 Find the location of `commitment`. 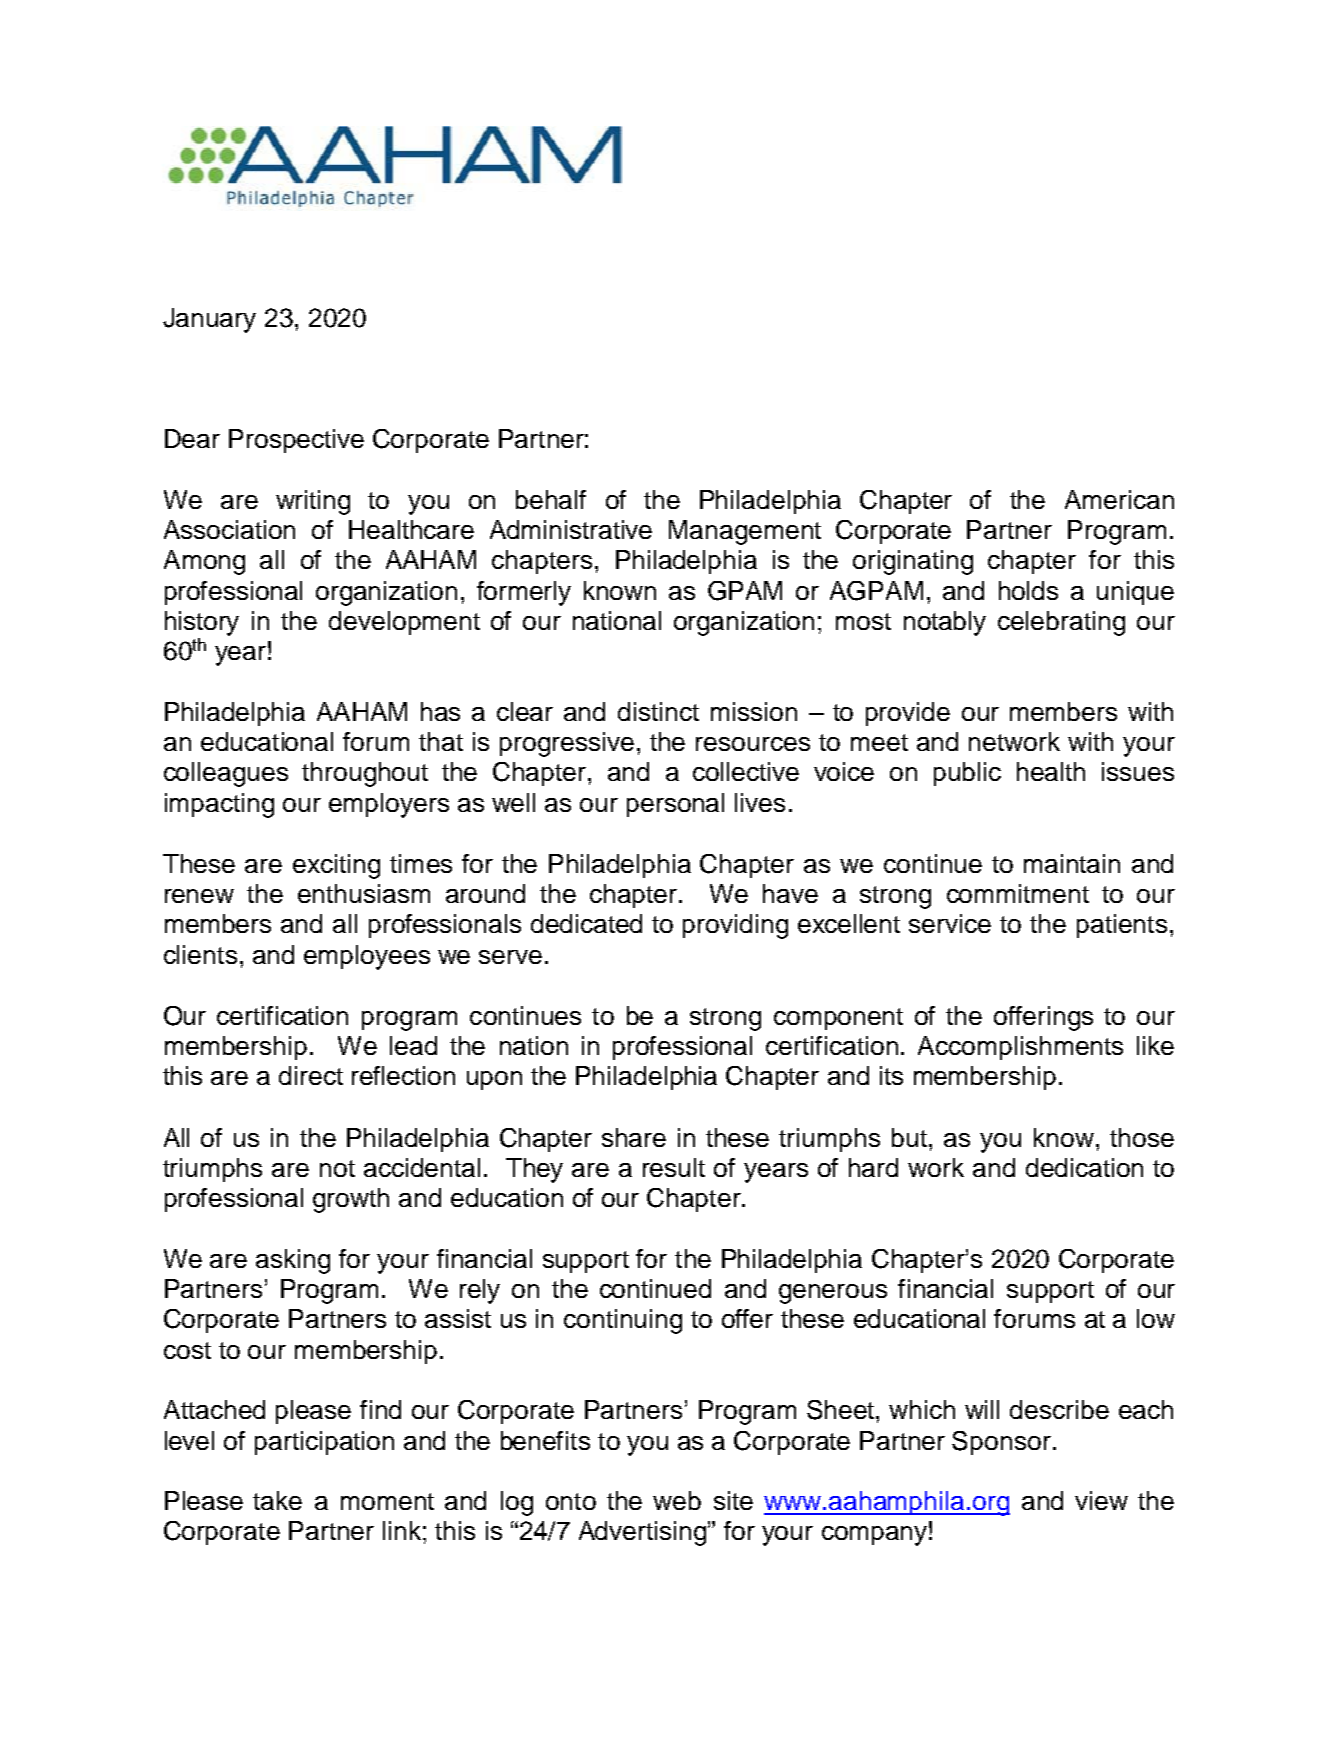

commitment is located at coordinates (1018, 893).
